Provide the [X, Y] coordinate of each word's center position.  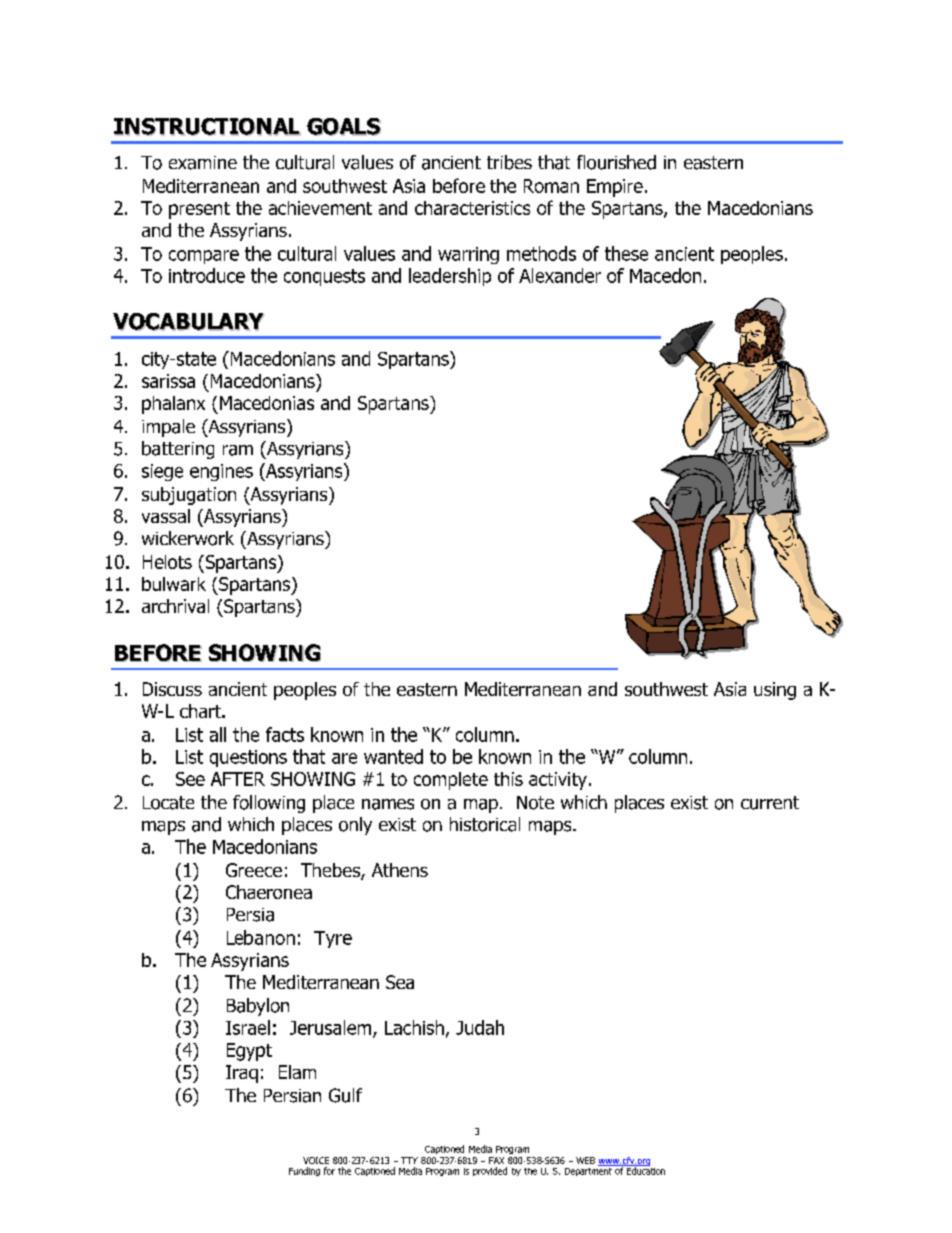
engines [221, 472]
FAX [496, 1160]
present [199, 210]
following [269, 804]
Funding [304, 1171]
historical [485, 824]
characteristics [472, 208]
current [770, 803]
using [775, 691]
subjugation [189, 496]
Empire [615, 188]
